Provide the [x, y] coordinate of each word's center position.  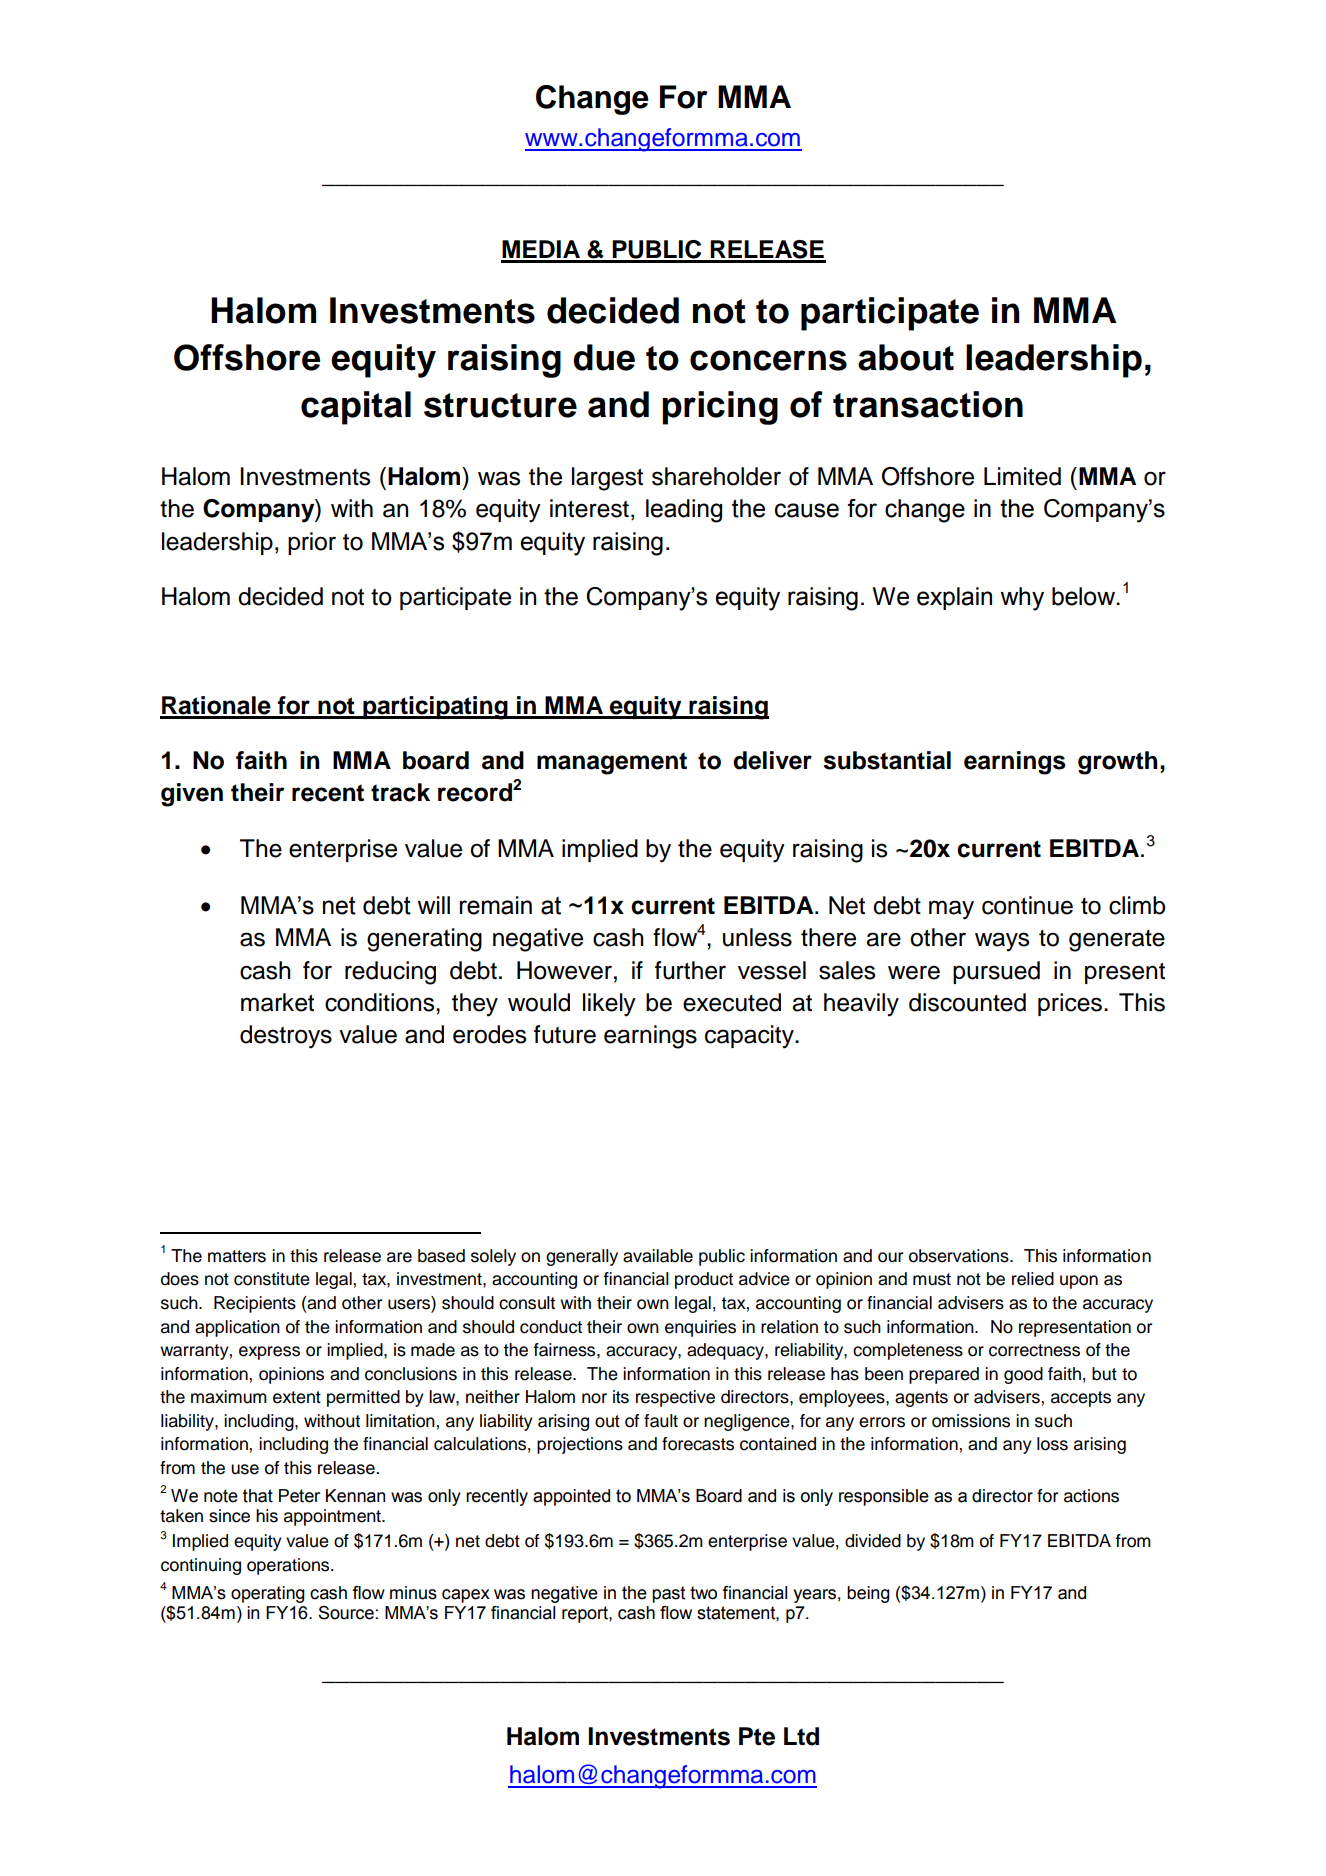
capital [356, 408]
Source [346, 1613]
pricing [720, 408]
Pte [757, 1736]
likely [609, 1005]
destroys [286, 1037]
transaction [928, 404]
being [868, 1594]
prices [1070, 1004]
